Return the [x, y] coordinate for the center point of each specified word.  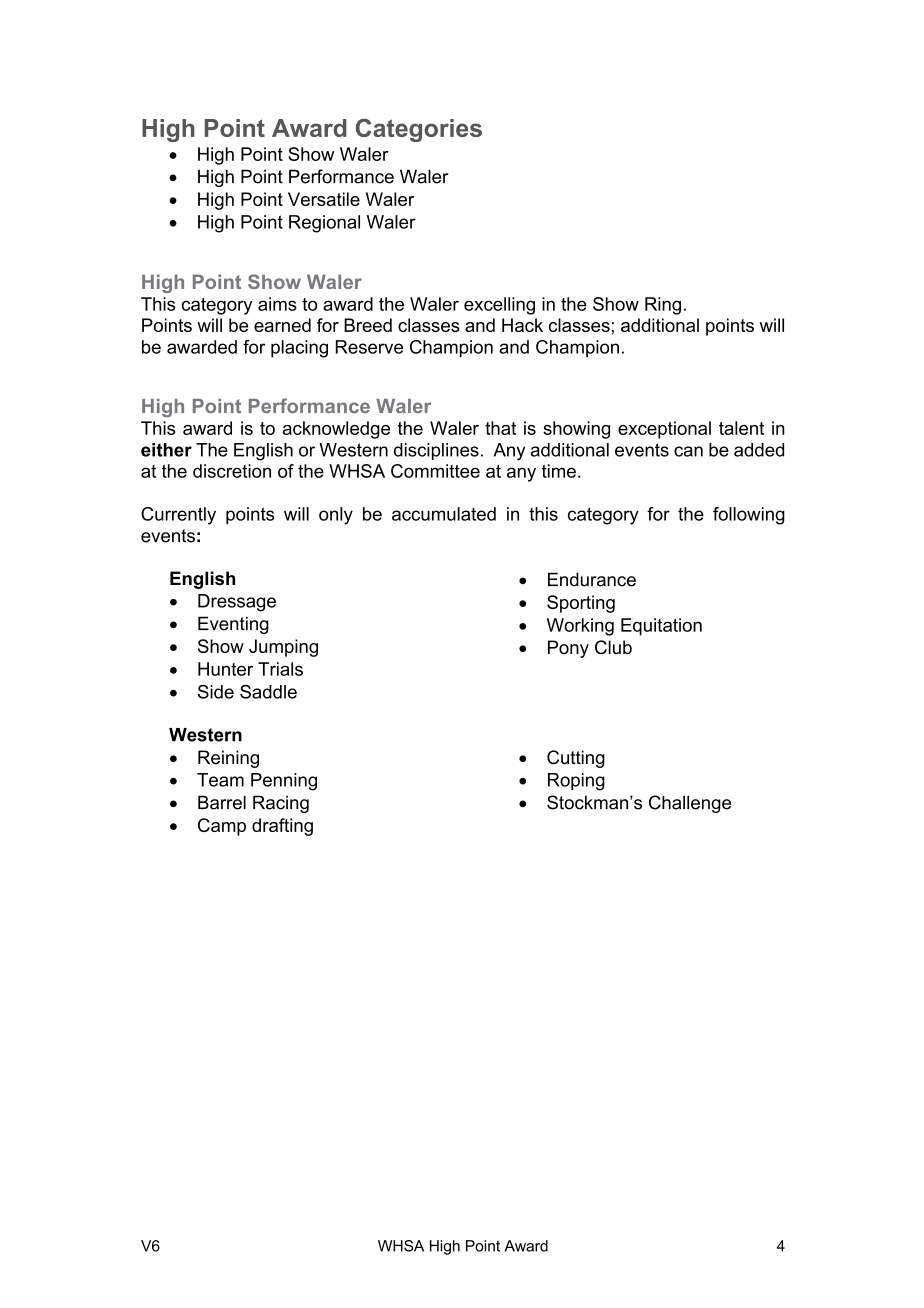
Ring [663, 306]
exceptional [664, 430]
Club [613, 647]
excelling [499, 306]
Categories [419, 130]
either [166, 450]
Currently [178, 516]
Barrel [222, 802]
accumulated [444, 514]
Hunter [225, 669]
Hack [522, 325]
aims [277, 304]
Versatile [324, 199]
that [500, 428]
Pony [568, 649]
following [749, 516]
